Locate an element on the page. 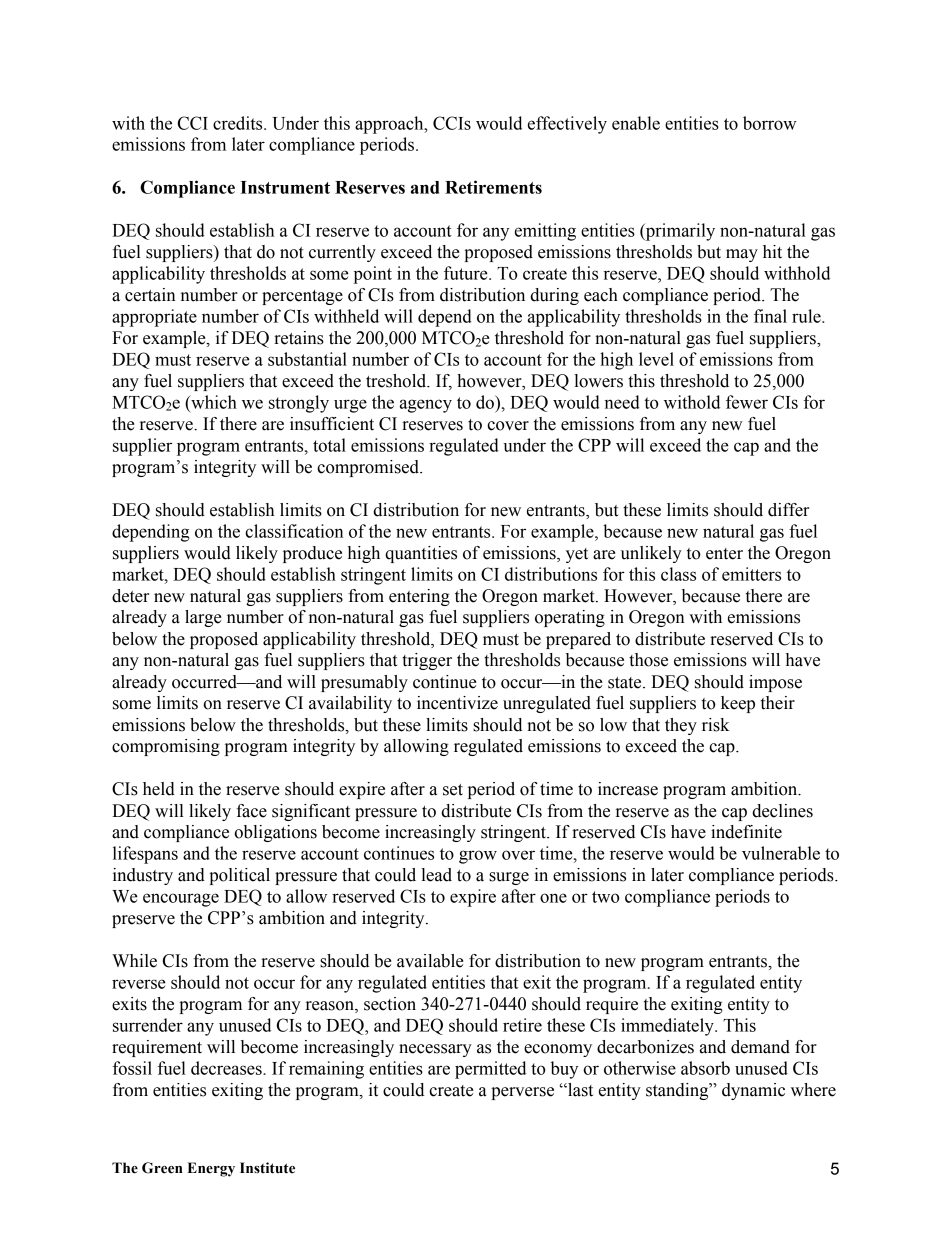  which is located at coordinates (213, 402).
